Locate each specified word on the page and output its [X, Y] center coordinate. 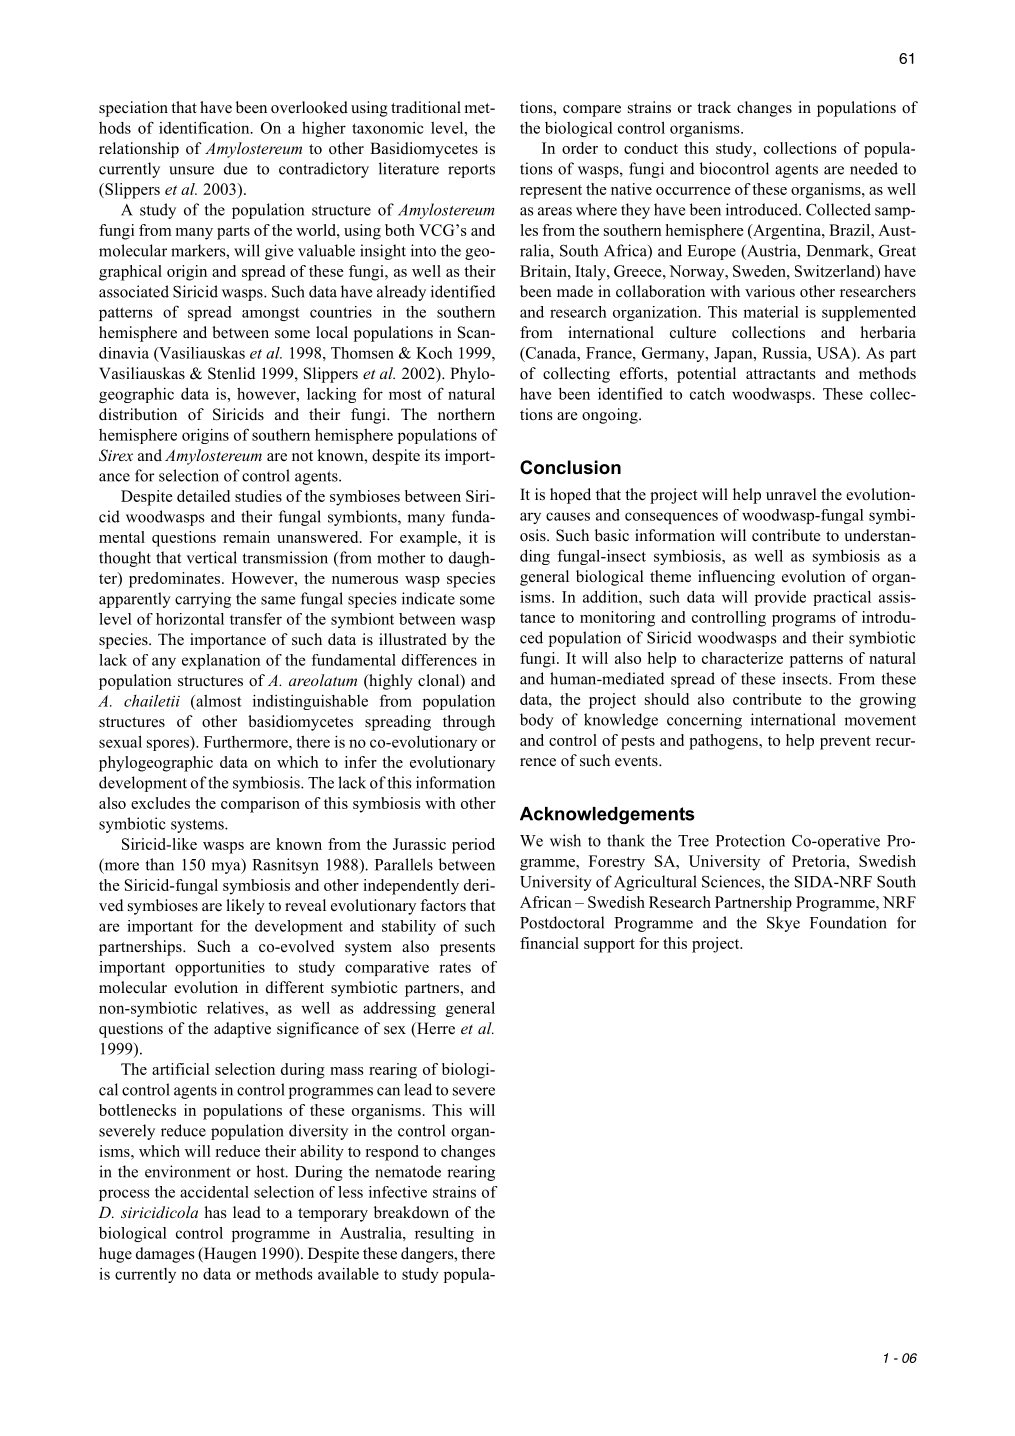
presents [467, 949]
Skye [783, 924]
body [537, 721]
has [215, 1212]
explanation [221, 661]
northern [466, 414]
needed [874, 168]
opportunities [220, 968]
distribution [138, 414]
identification [205, 127]
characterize [742, 658]
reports [471, 171]
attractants [780, 374]
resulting [444, 1234]
